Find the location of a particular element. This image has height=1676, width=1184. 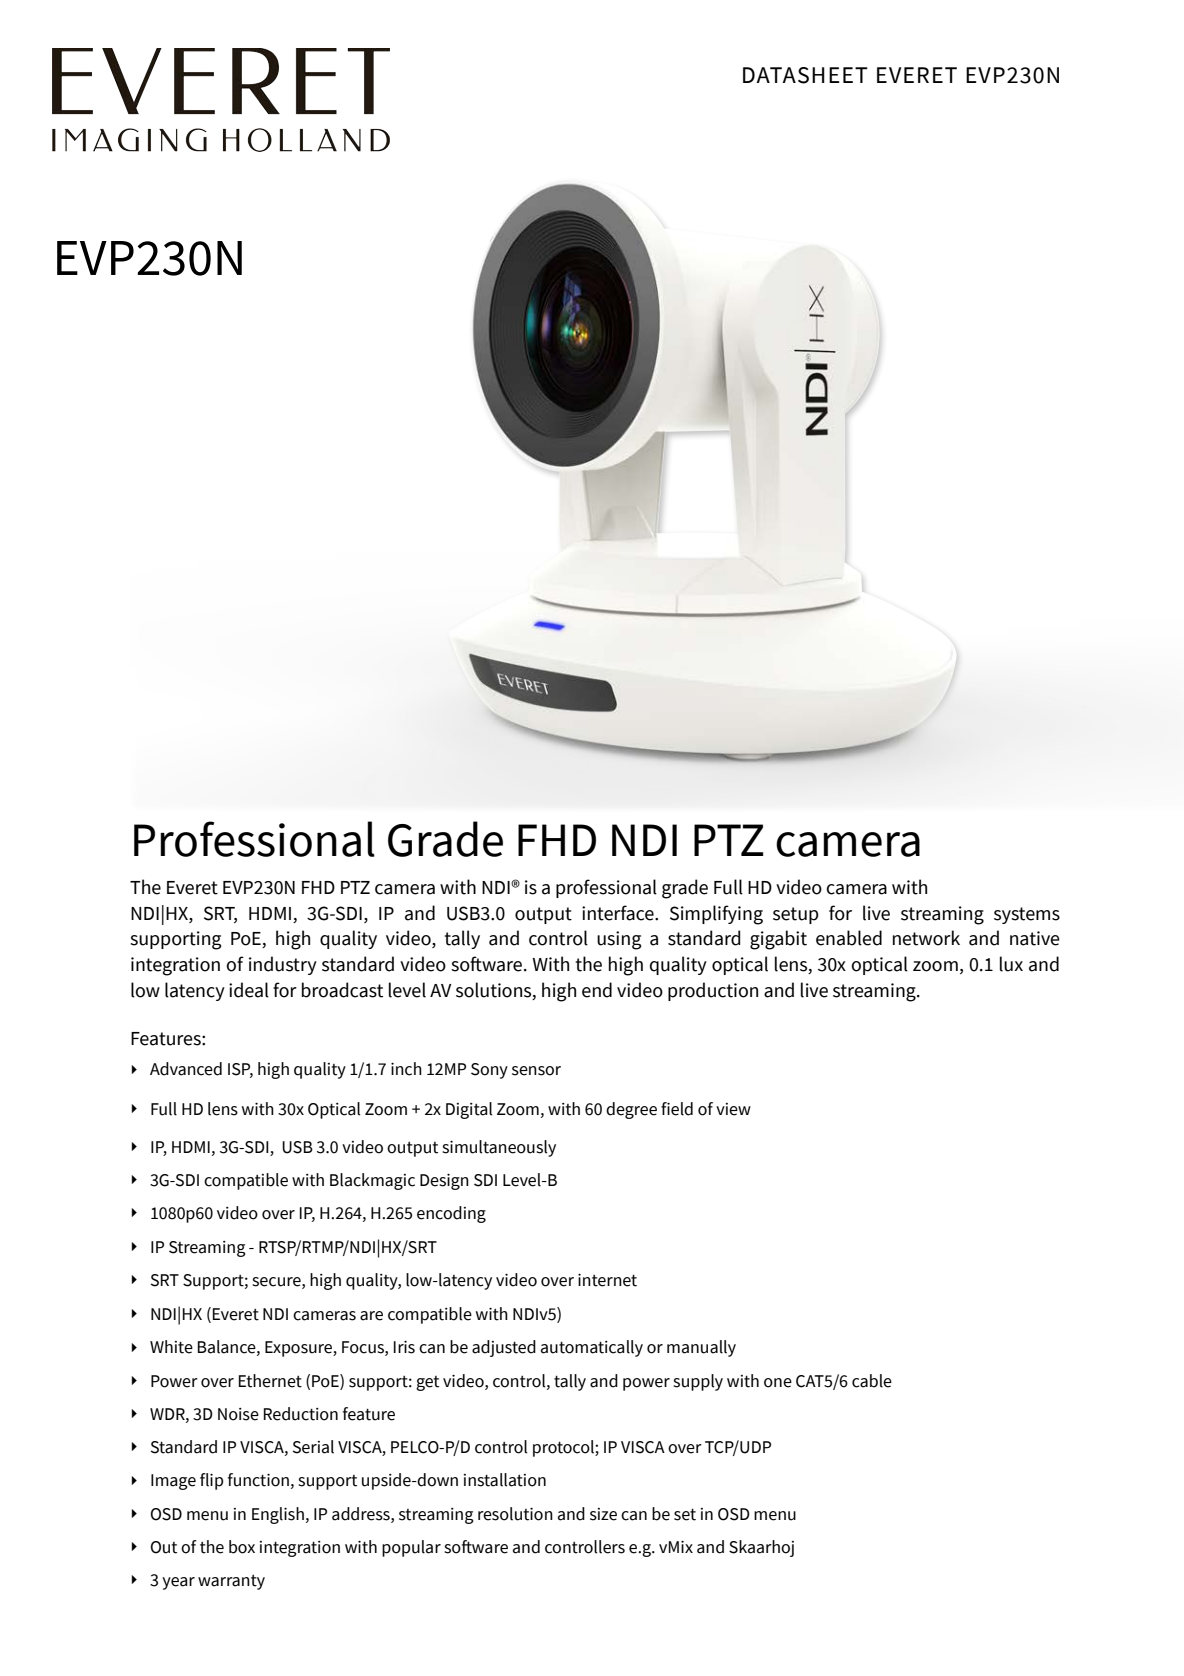

lux is located at coordinates (1011, 964).
